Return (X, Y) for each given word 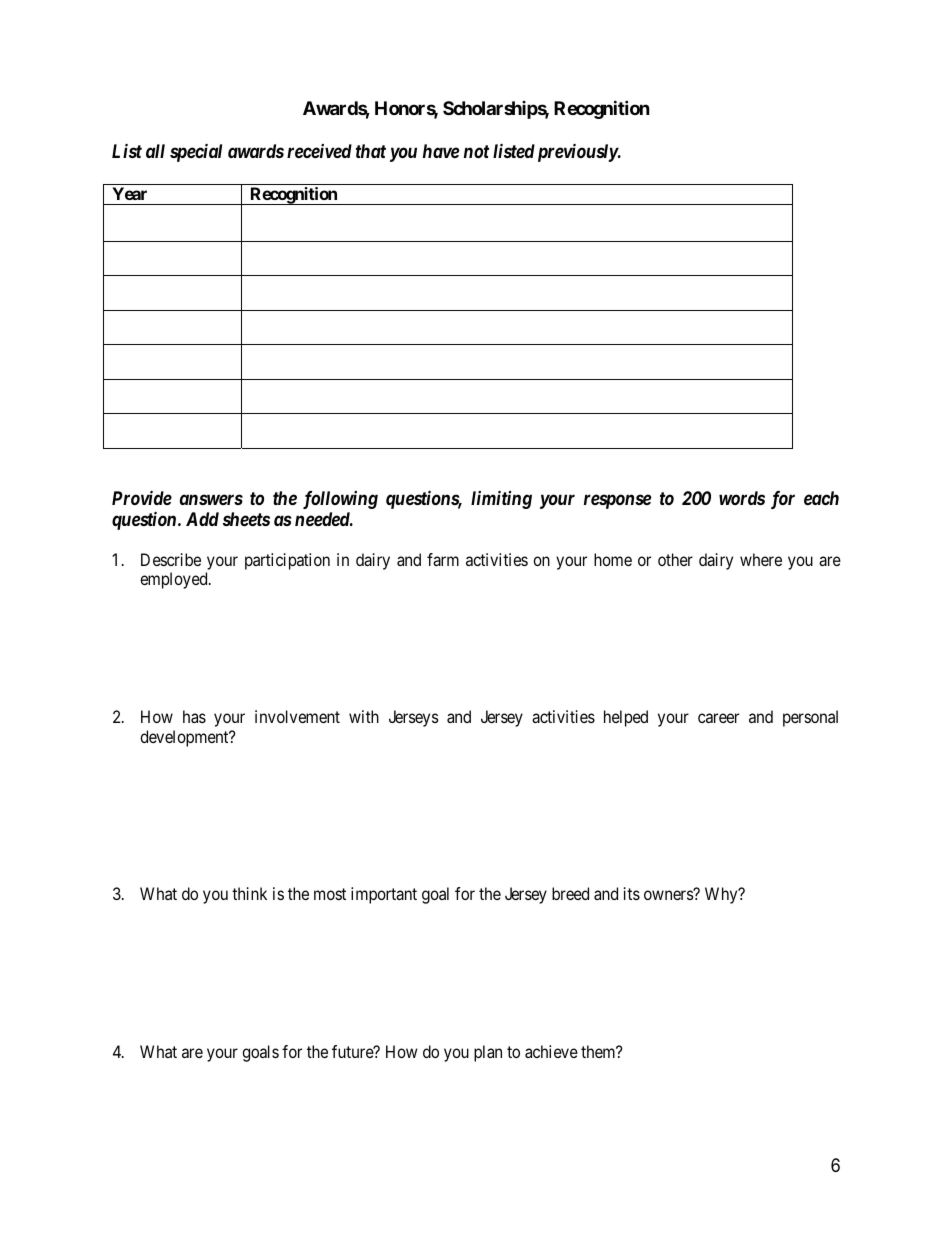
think (249, 893)
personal (810, 718)
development (185, 738)
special (196, 152)
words (742, 498)
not (476, 151)
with (364, 716)
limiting (501, 499)
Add (202, 519)
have (441, 151)
